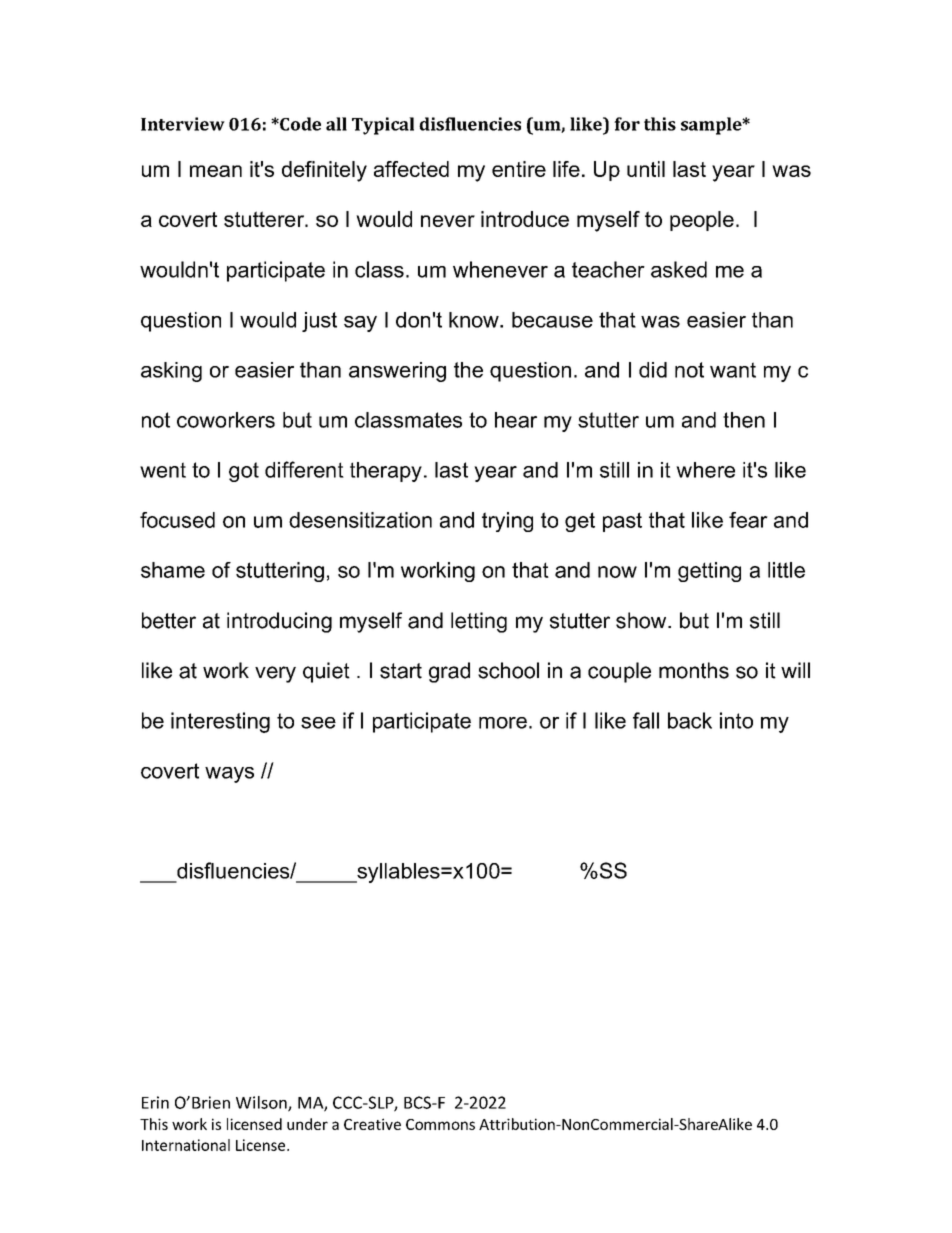  Describe the element at coordinates (262, 1103) in the screenshot. I see `Wilson` at that location.
